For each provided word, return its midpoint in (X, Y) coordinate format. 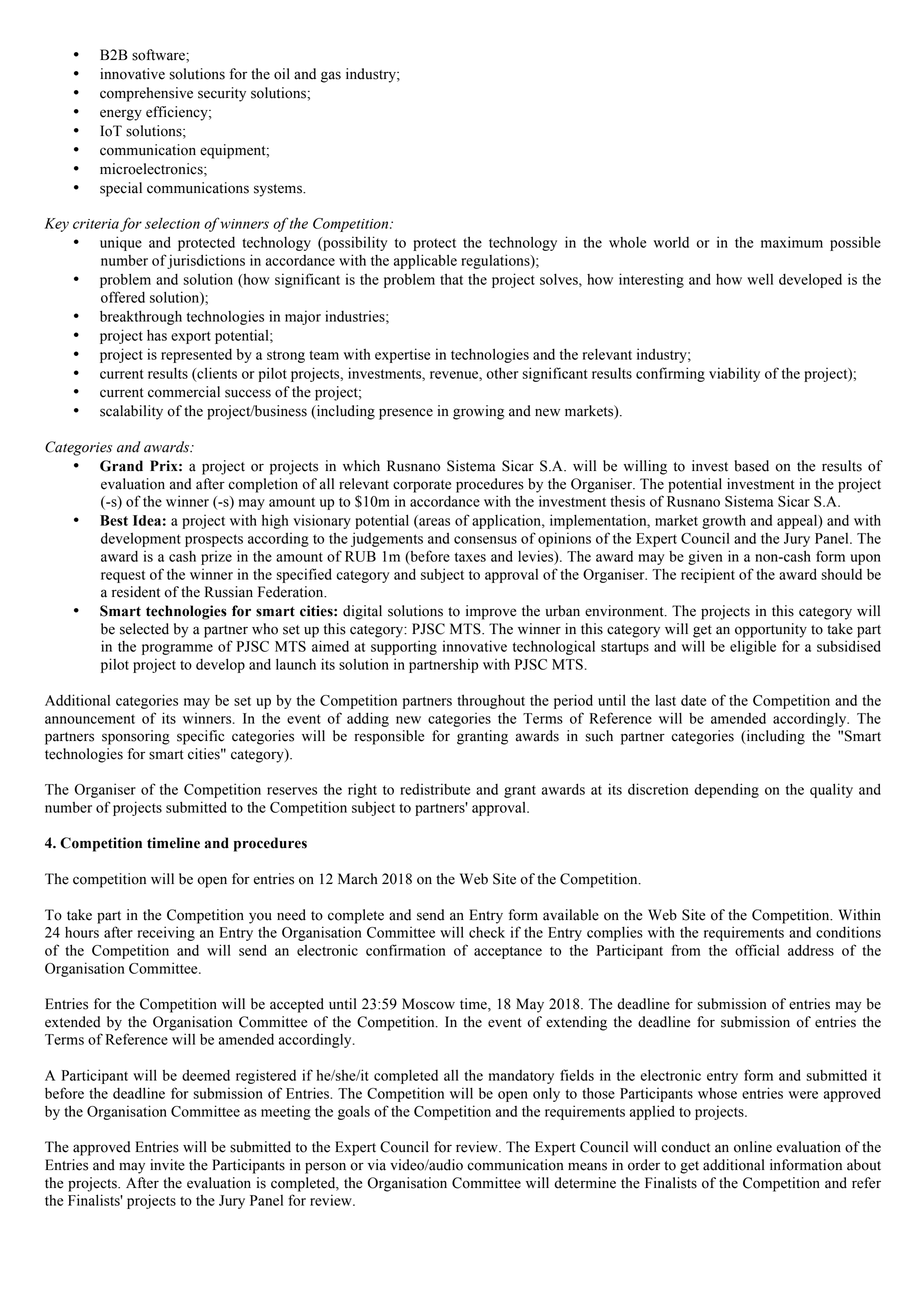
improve (491, 612)
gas (331, 77)
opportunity (771, 630)
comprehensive (146, 94)
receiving (166, 933)
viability (734, 374)
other (502, 373)
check (487, 932)
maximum (792, 242)
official (757, 950)
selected (144, 629)
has (157, 335)
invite (167, 1165)
